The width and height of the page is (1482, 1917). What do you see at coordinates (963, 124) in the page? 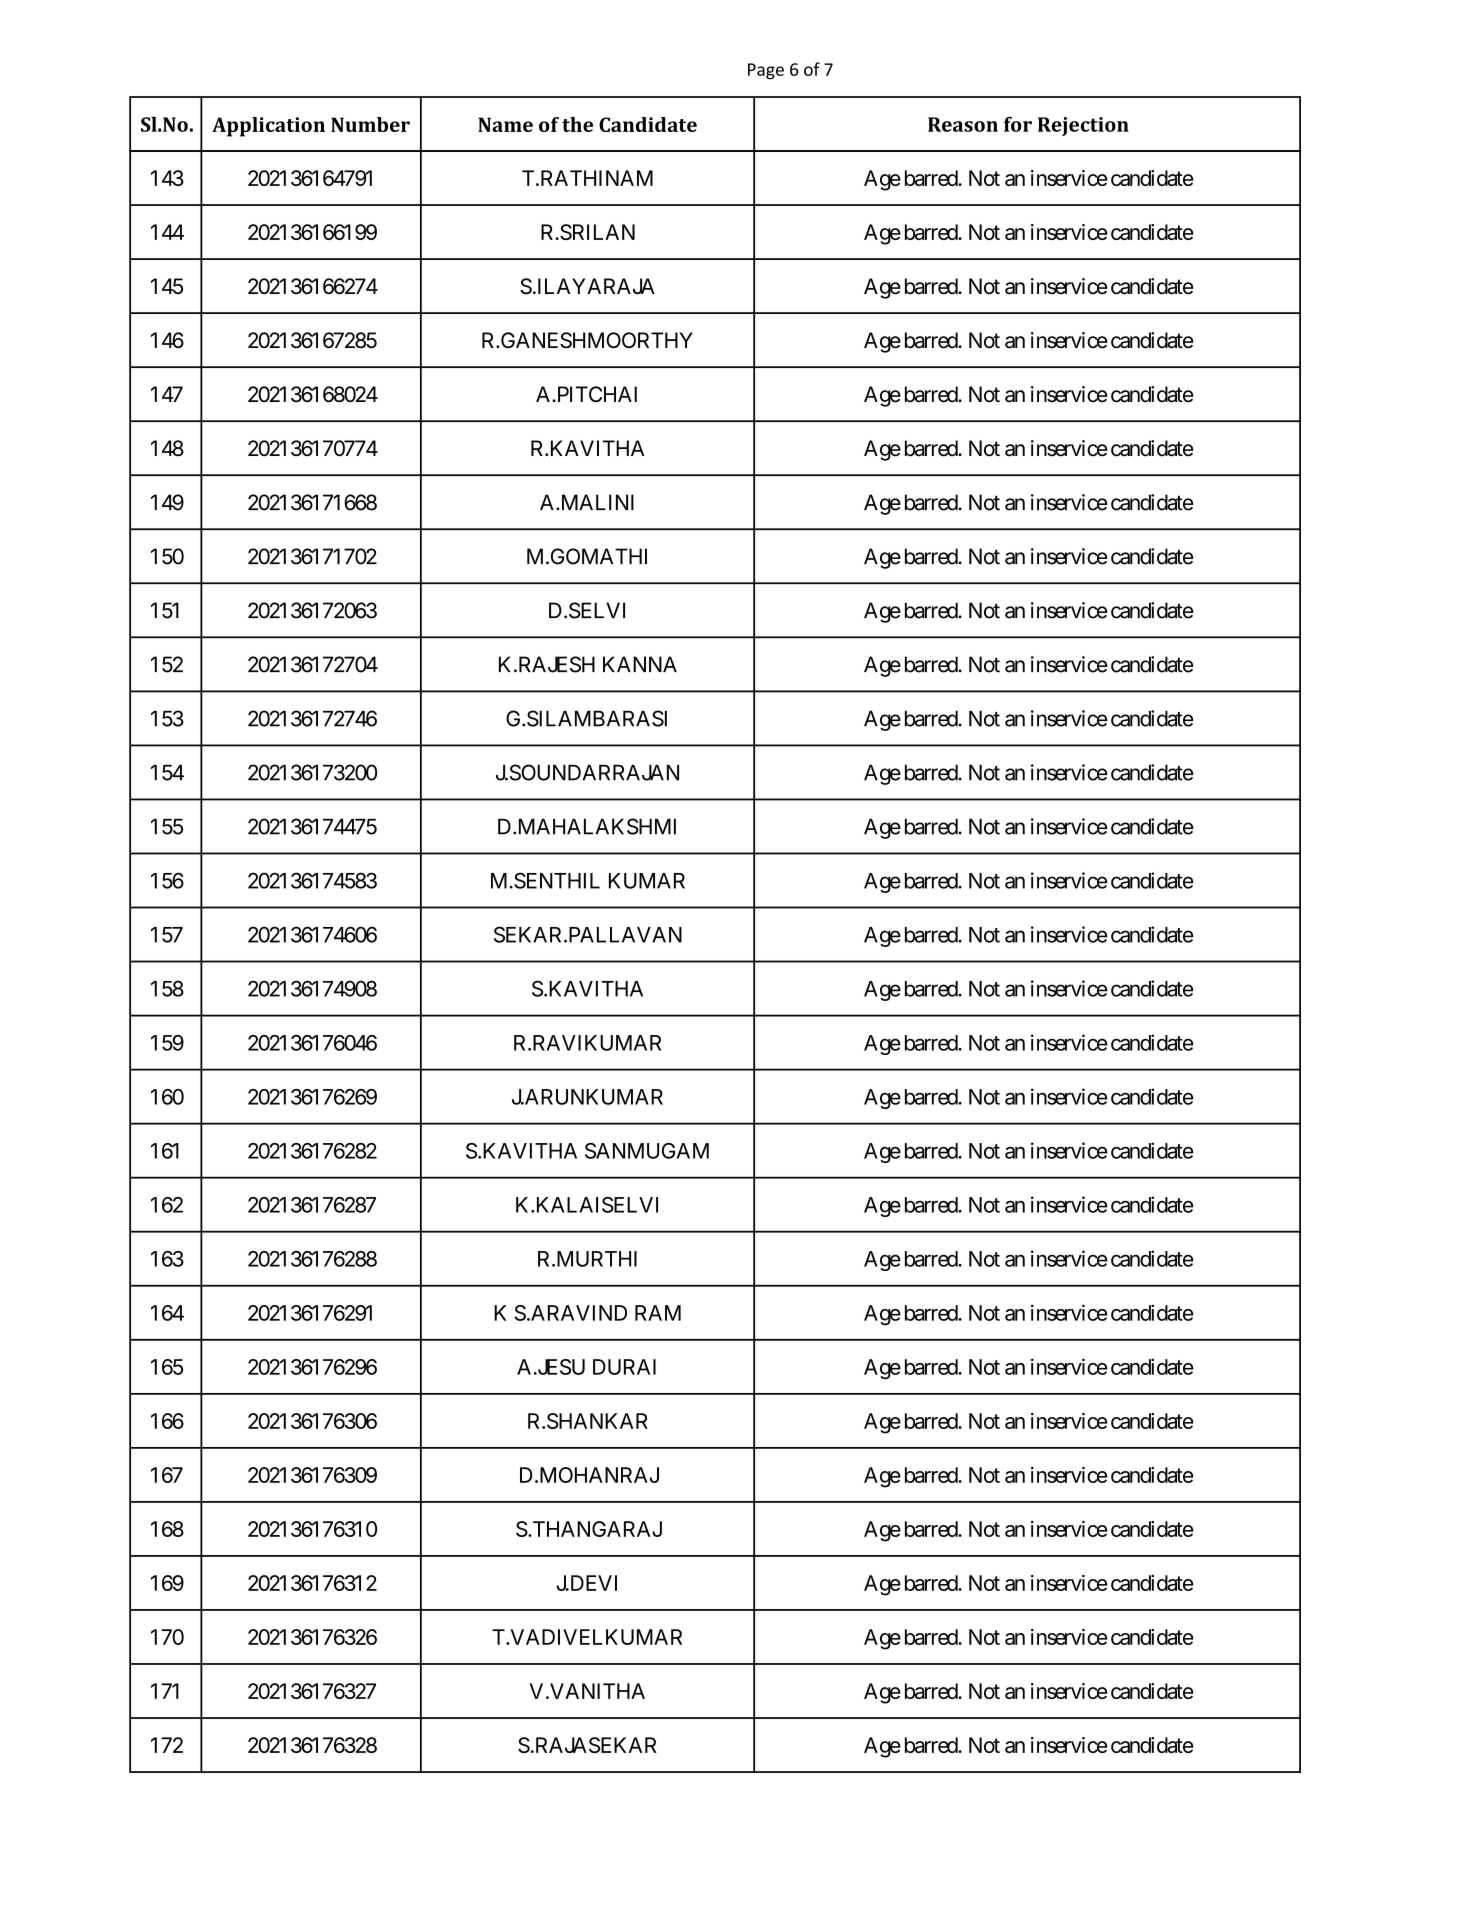
I see `Reason` at bounding box center [963, 124].
